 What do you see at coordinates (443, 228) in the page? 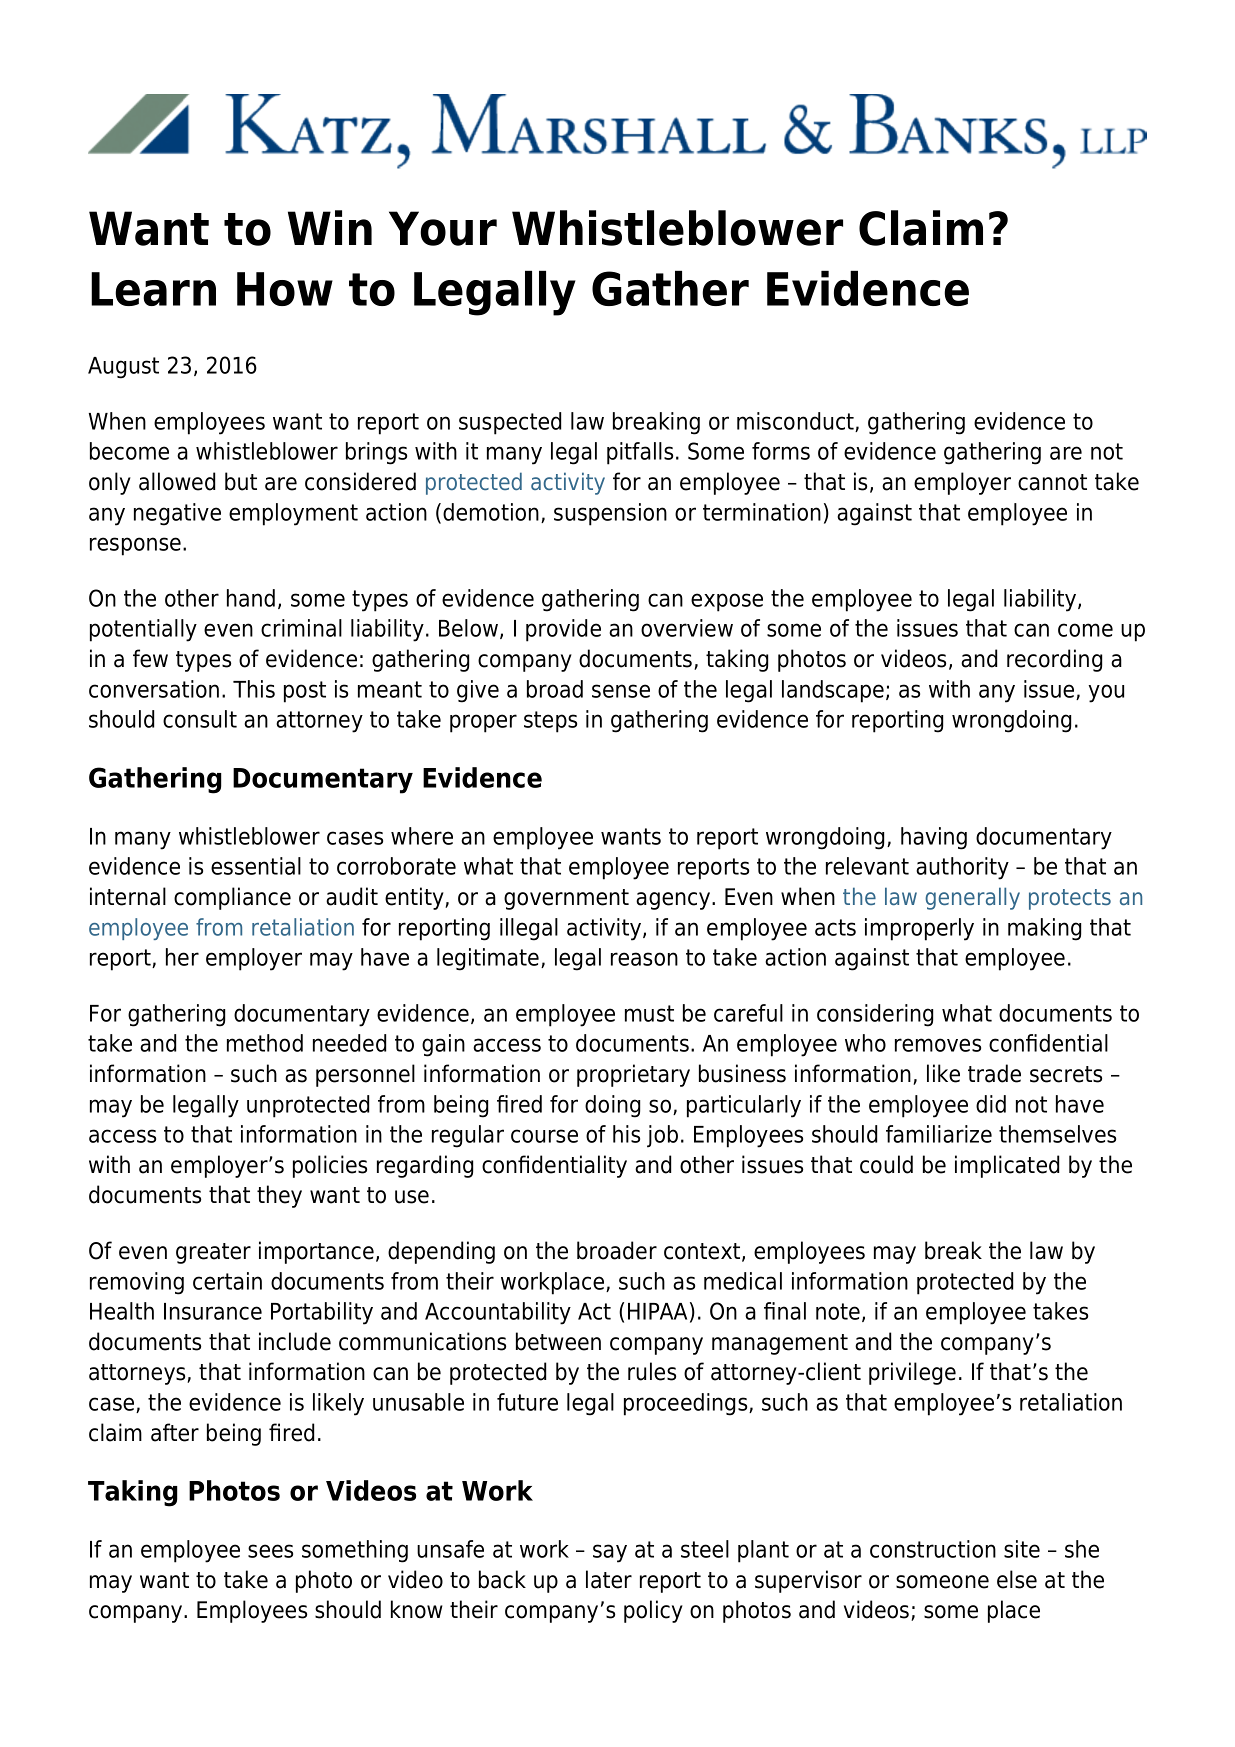
I see `Your` at bounding box center [443, 228].
